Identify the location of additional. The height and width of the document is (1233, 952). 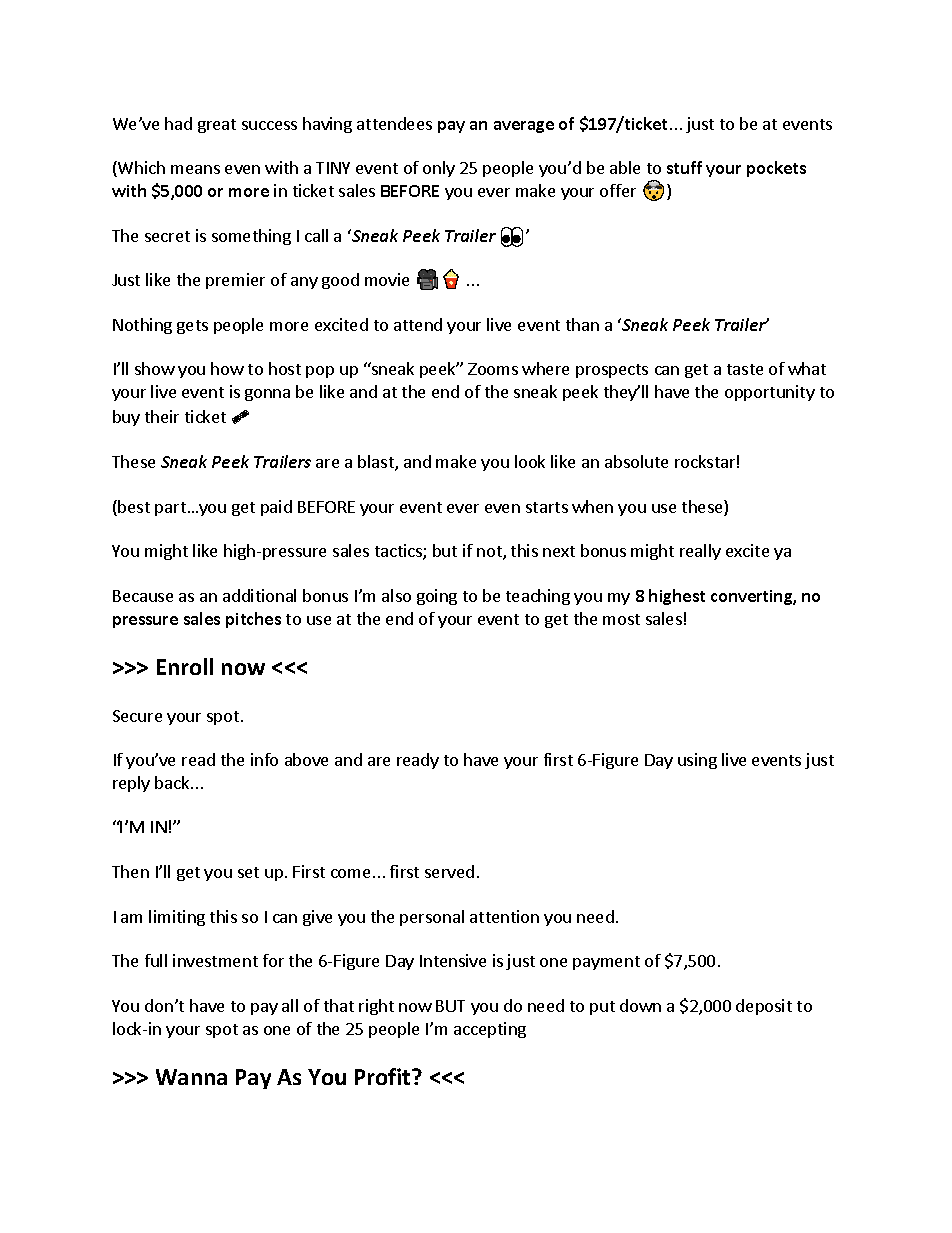
(259, 595).
